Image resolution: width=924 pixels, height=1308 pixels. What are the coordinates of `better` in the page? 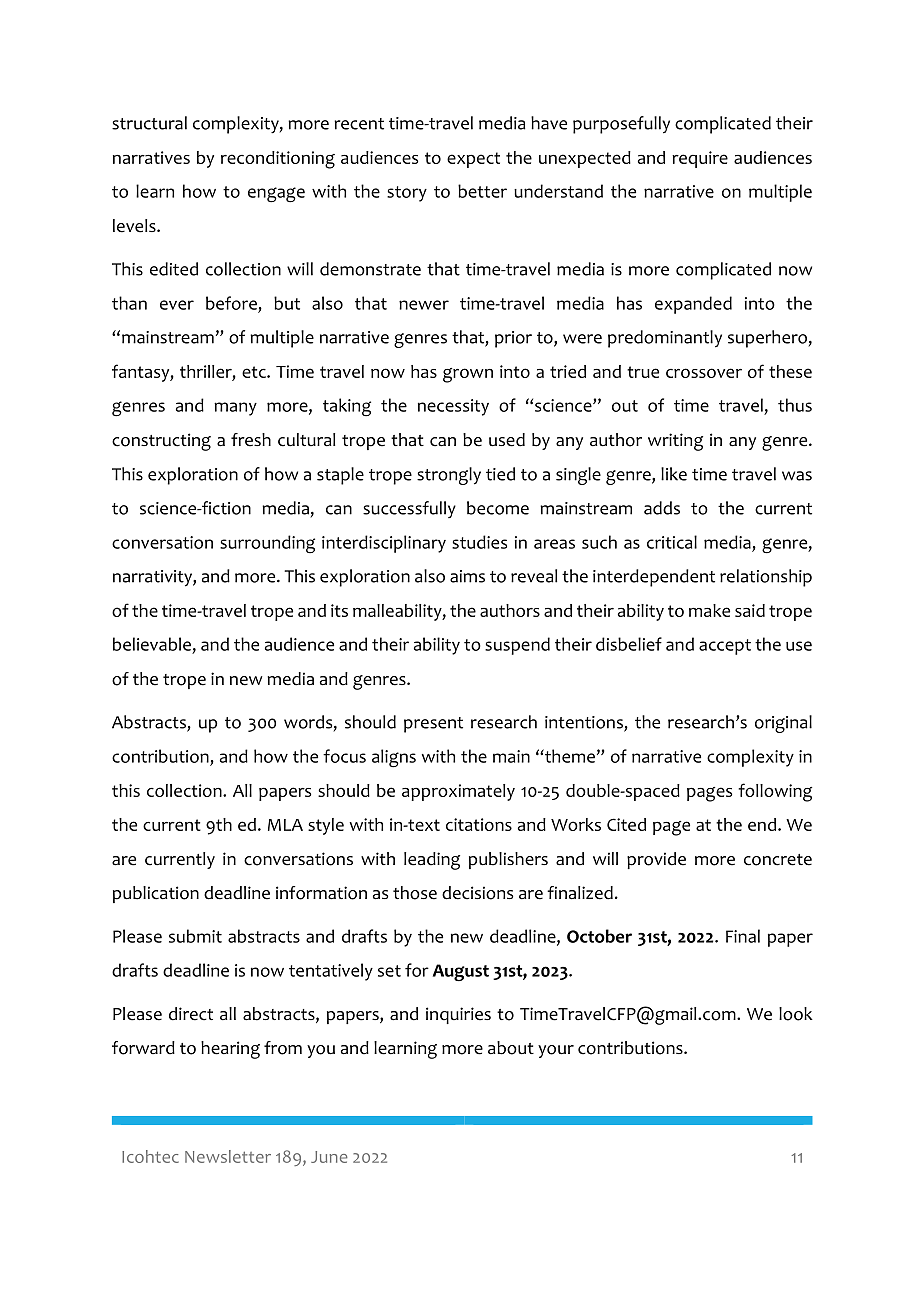 It's located at (482, 191).
